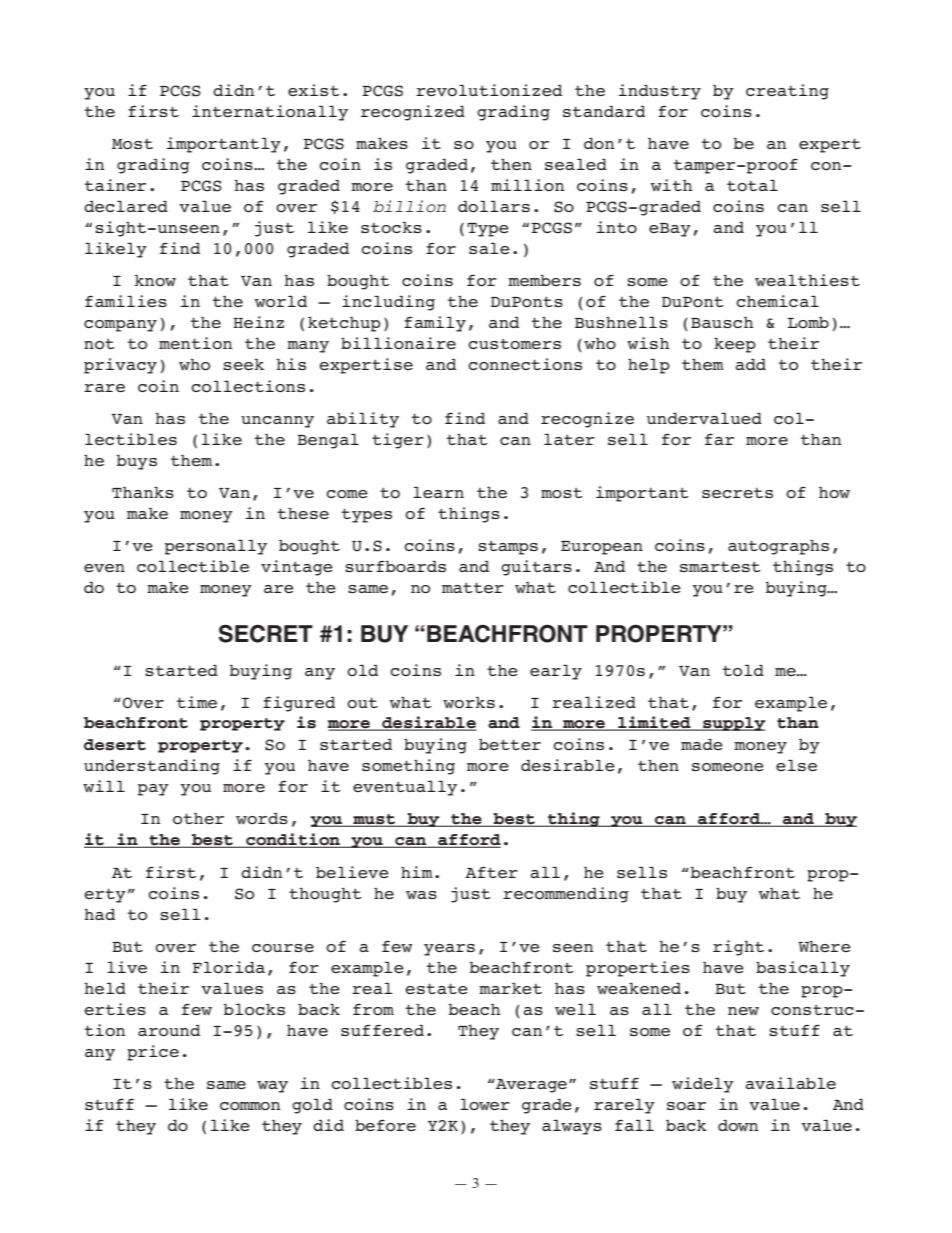 The width and height of the document is (952, 1233). I want to click on personally, so click(216, 547).
